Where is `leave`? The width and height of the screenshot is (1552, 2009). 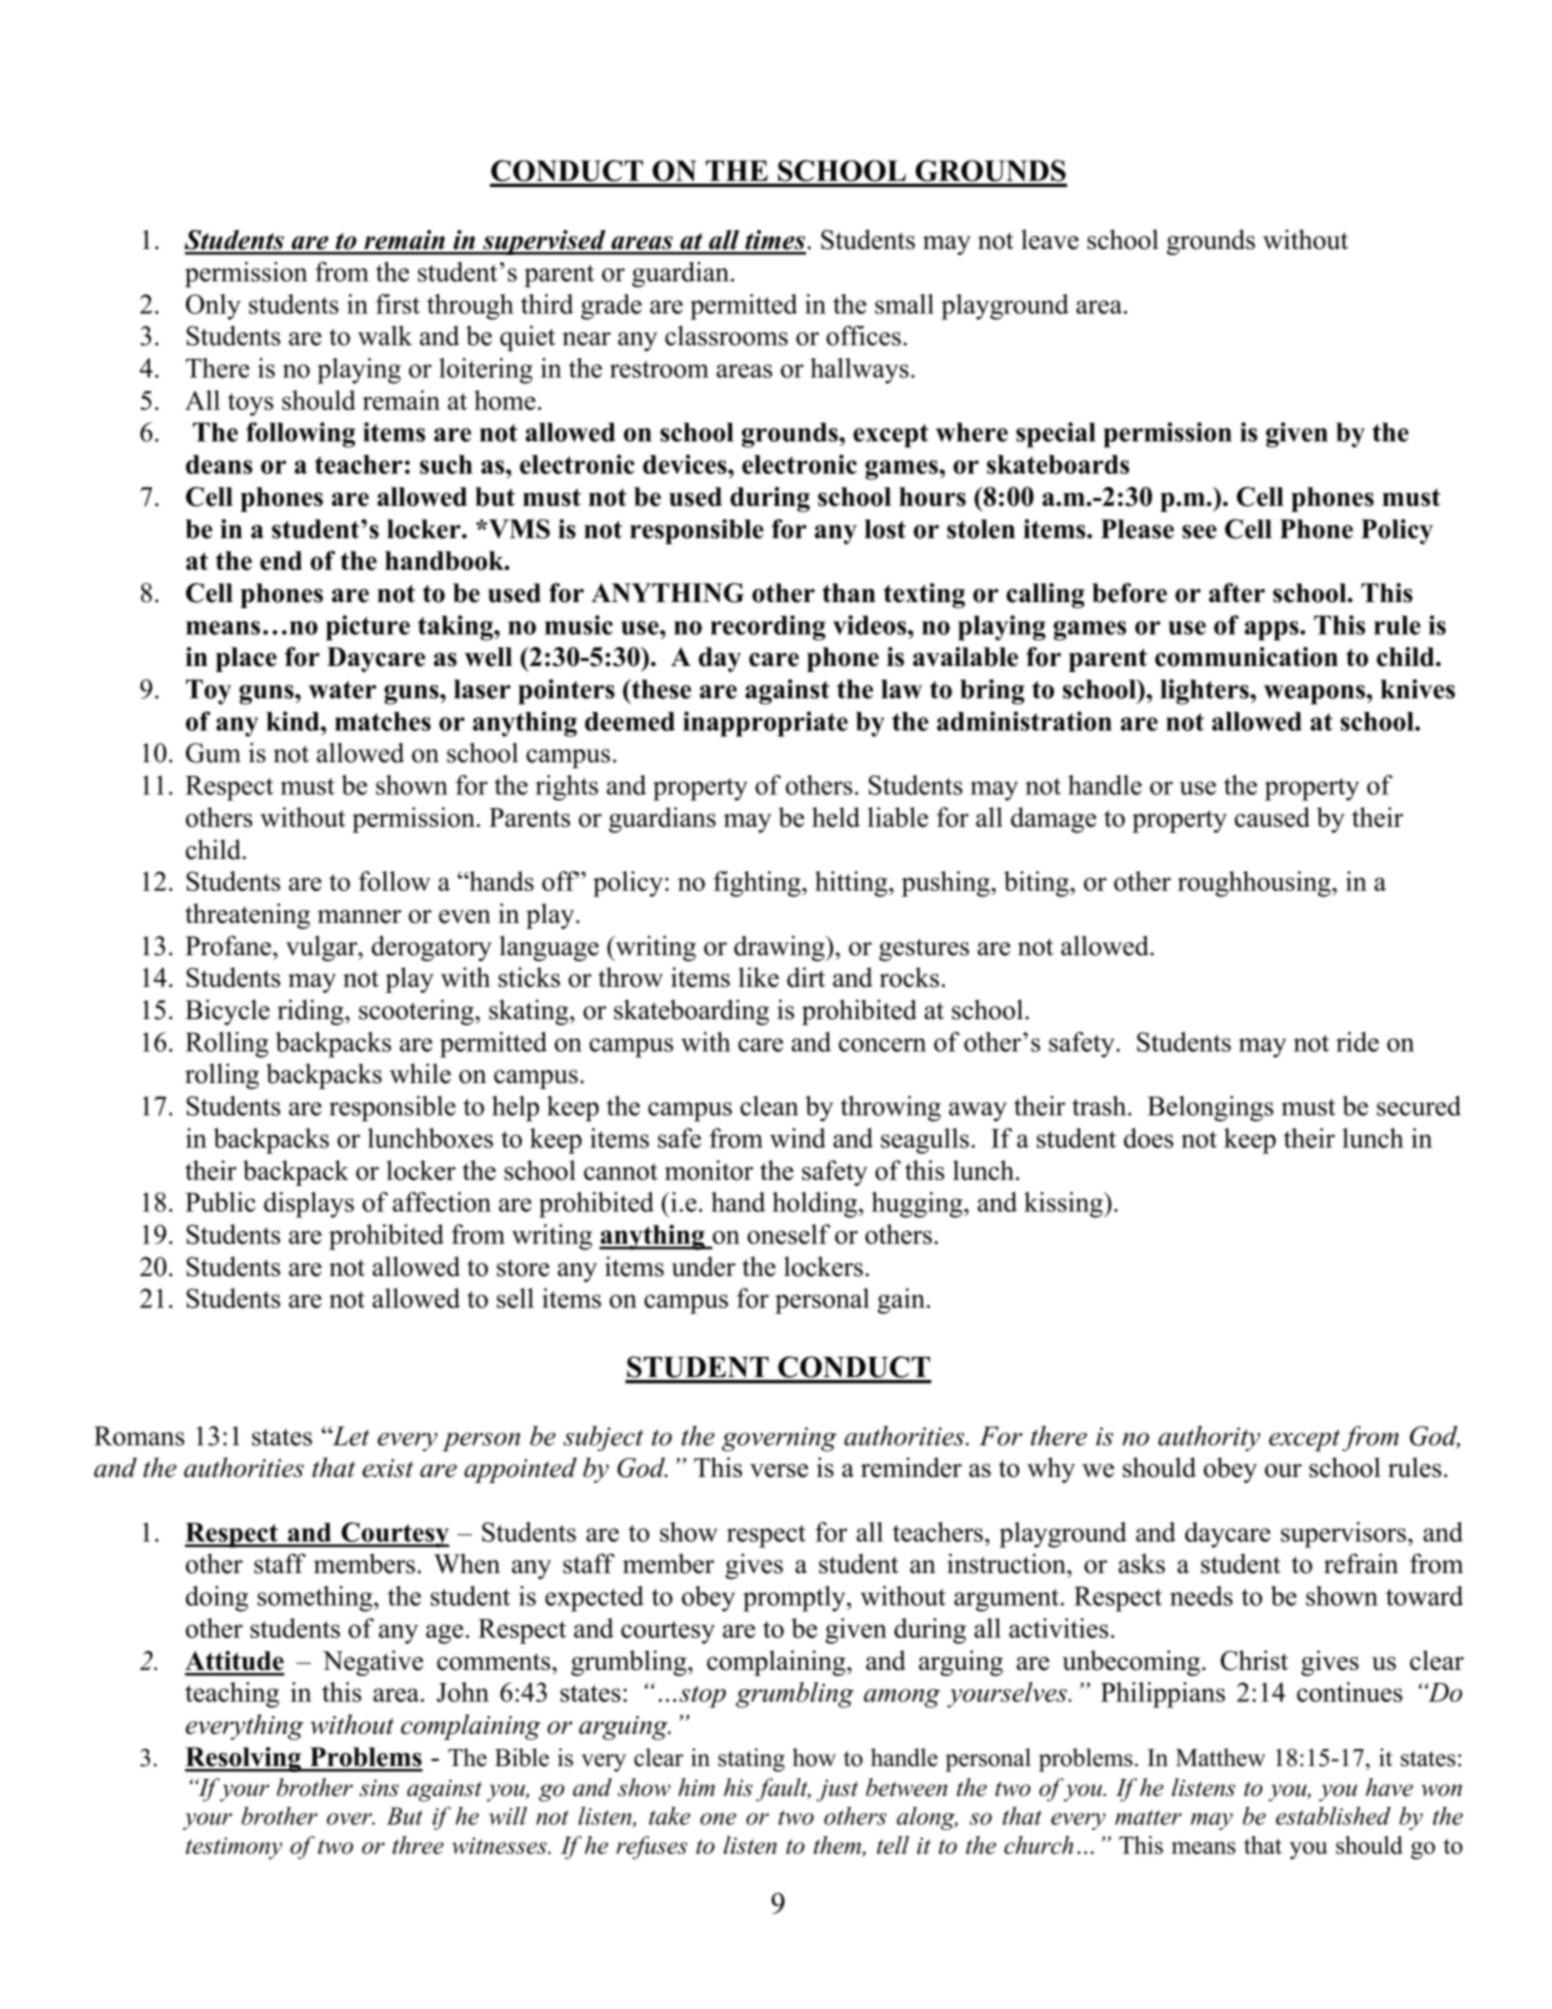
leave is located at coordinates (1050, 239).
